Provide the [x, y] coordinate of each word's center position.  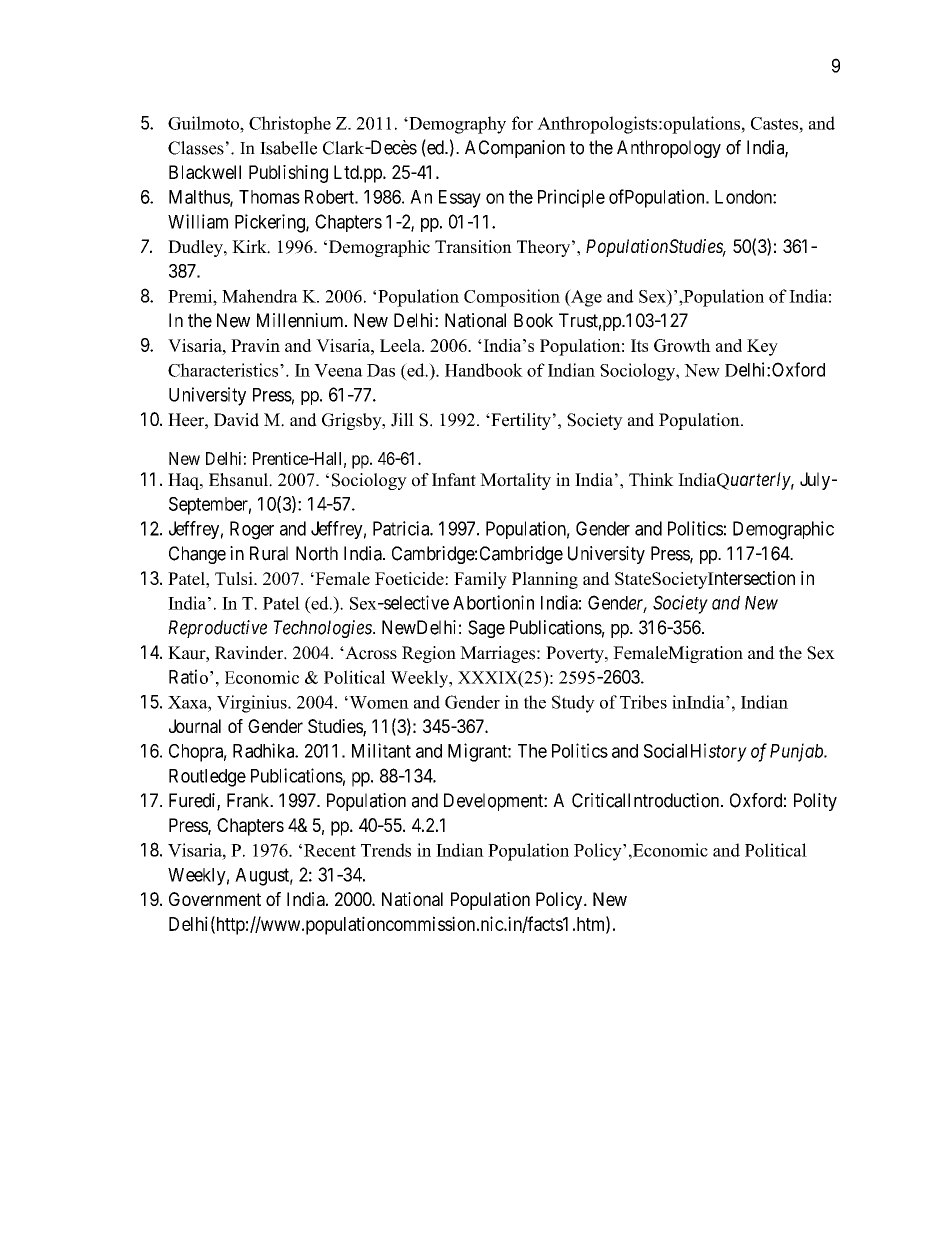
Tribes [643, 702]
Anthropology [669, 149]
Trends [386, 850]
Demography [456, 125]
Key [762, 347]
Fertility [520, 421]
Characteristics [224, 370]
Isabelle [288, 148]
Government [215, 899]
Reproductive [217, 629]
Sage [486, 629]
